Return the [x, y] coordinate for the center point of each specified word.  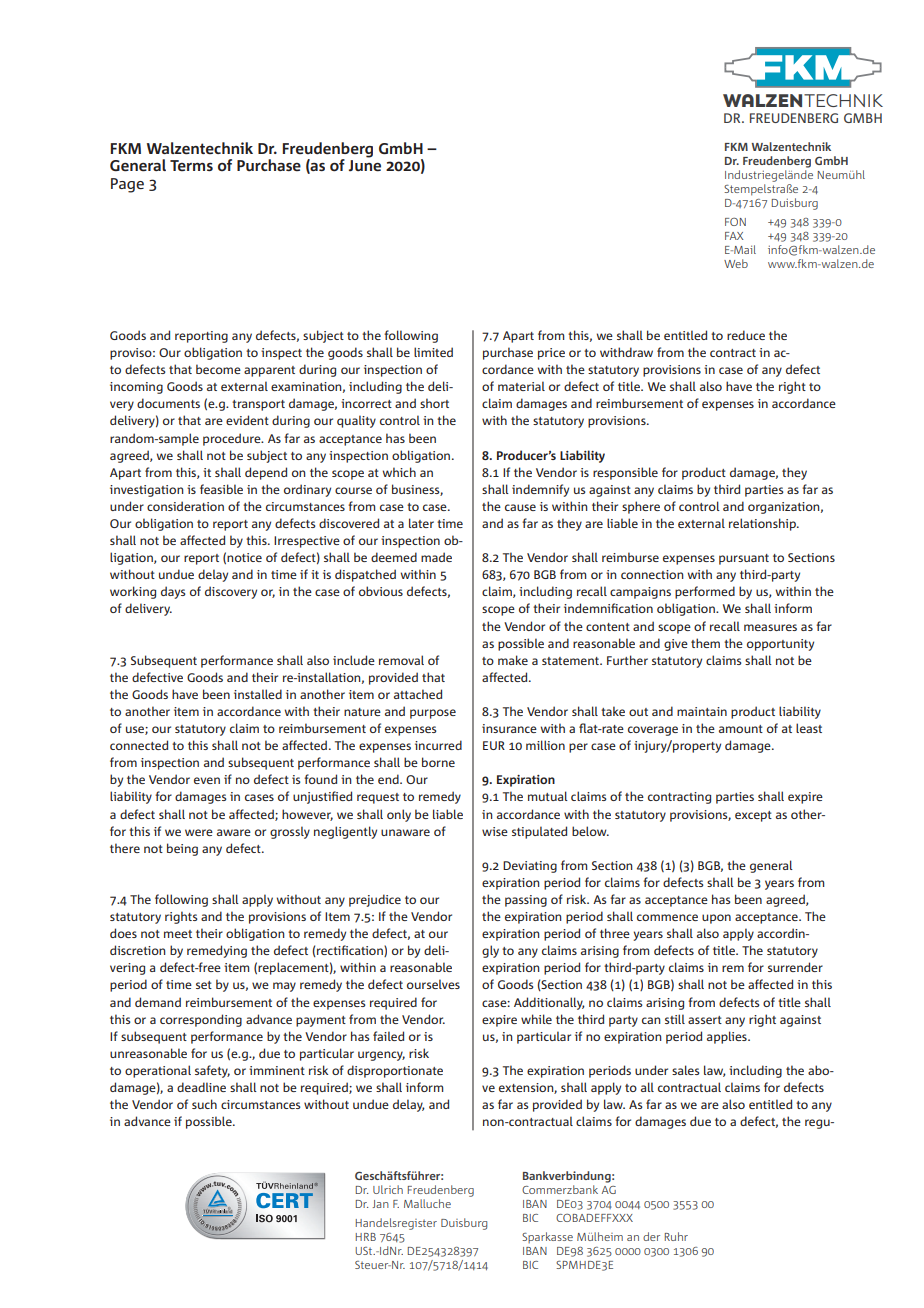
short [434, 403]
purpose [433, 714]
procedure [233, 439]
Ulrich [388, 1189]
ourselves [433, 984]
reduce [746, 335]
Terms [191, 165]
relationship [763, 524]
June [365, 166]
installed [258, 694]
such [204, 1104]
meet [178, 934]
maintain [702, 711]
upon [716, 919]
